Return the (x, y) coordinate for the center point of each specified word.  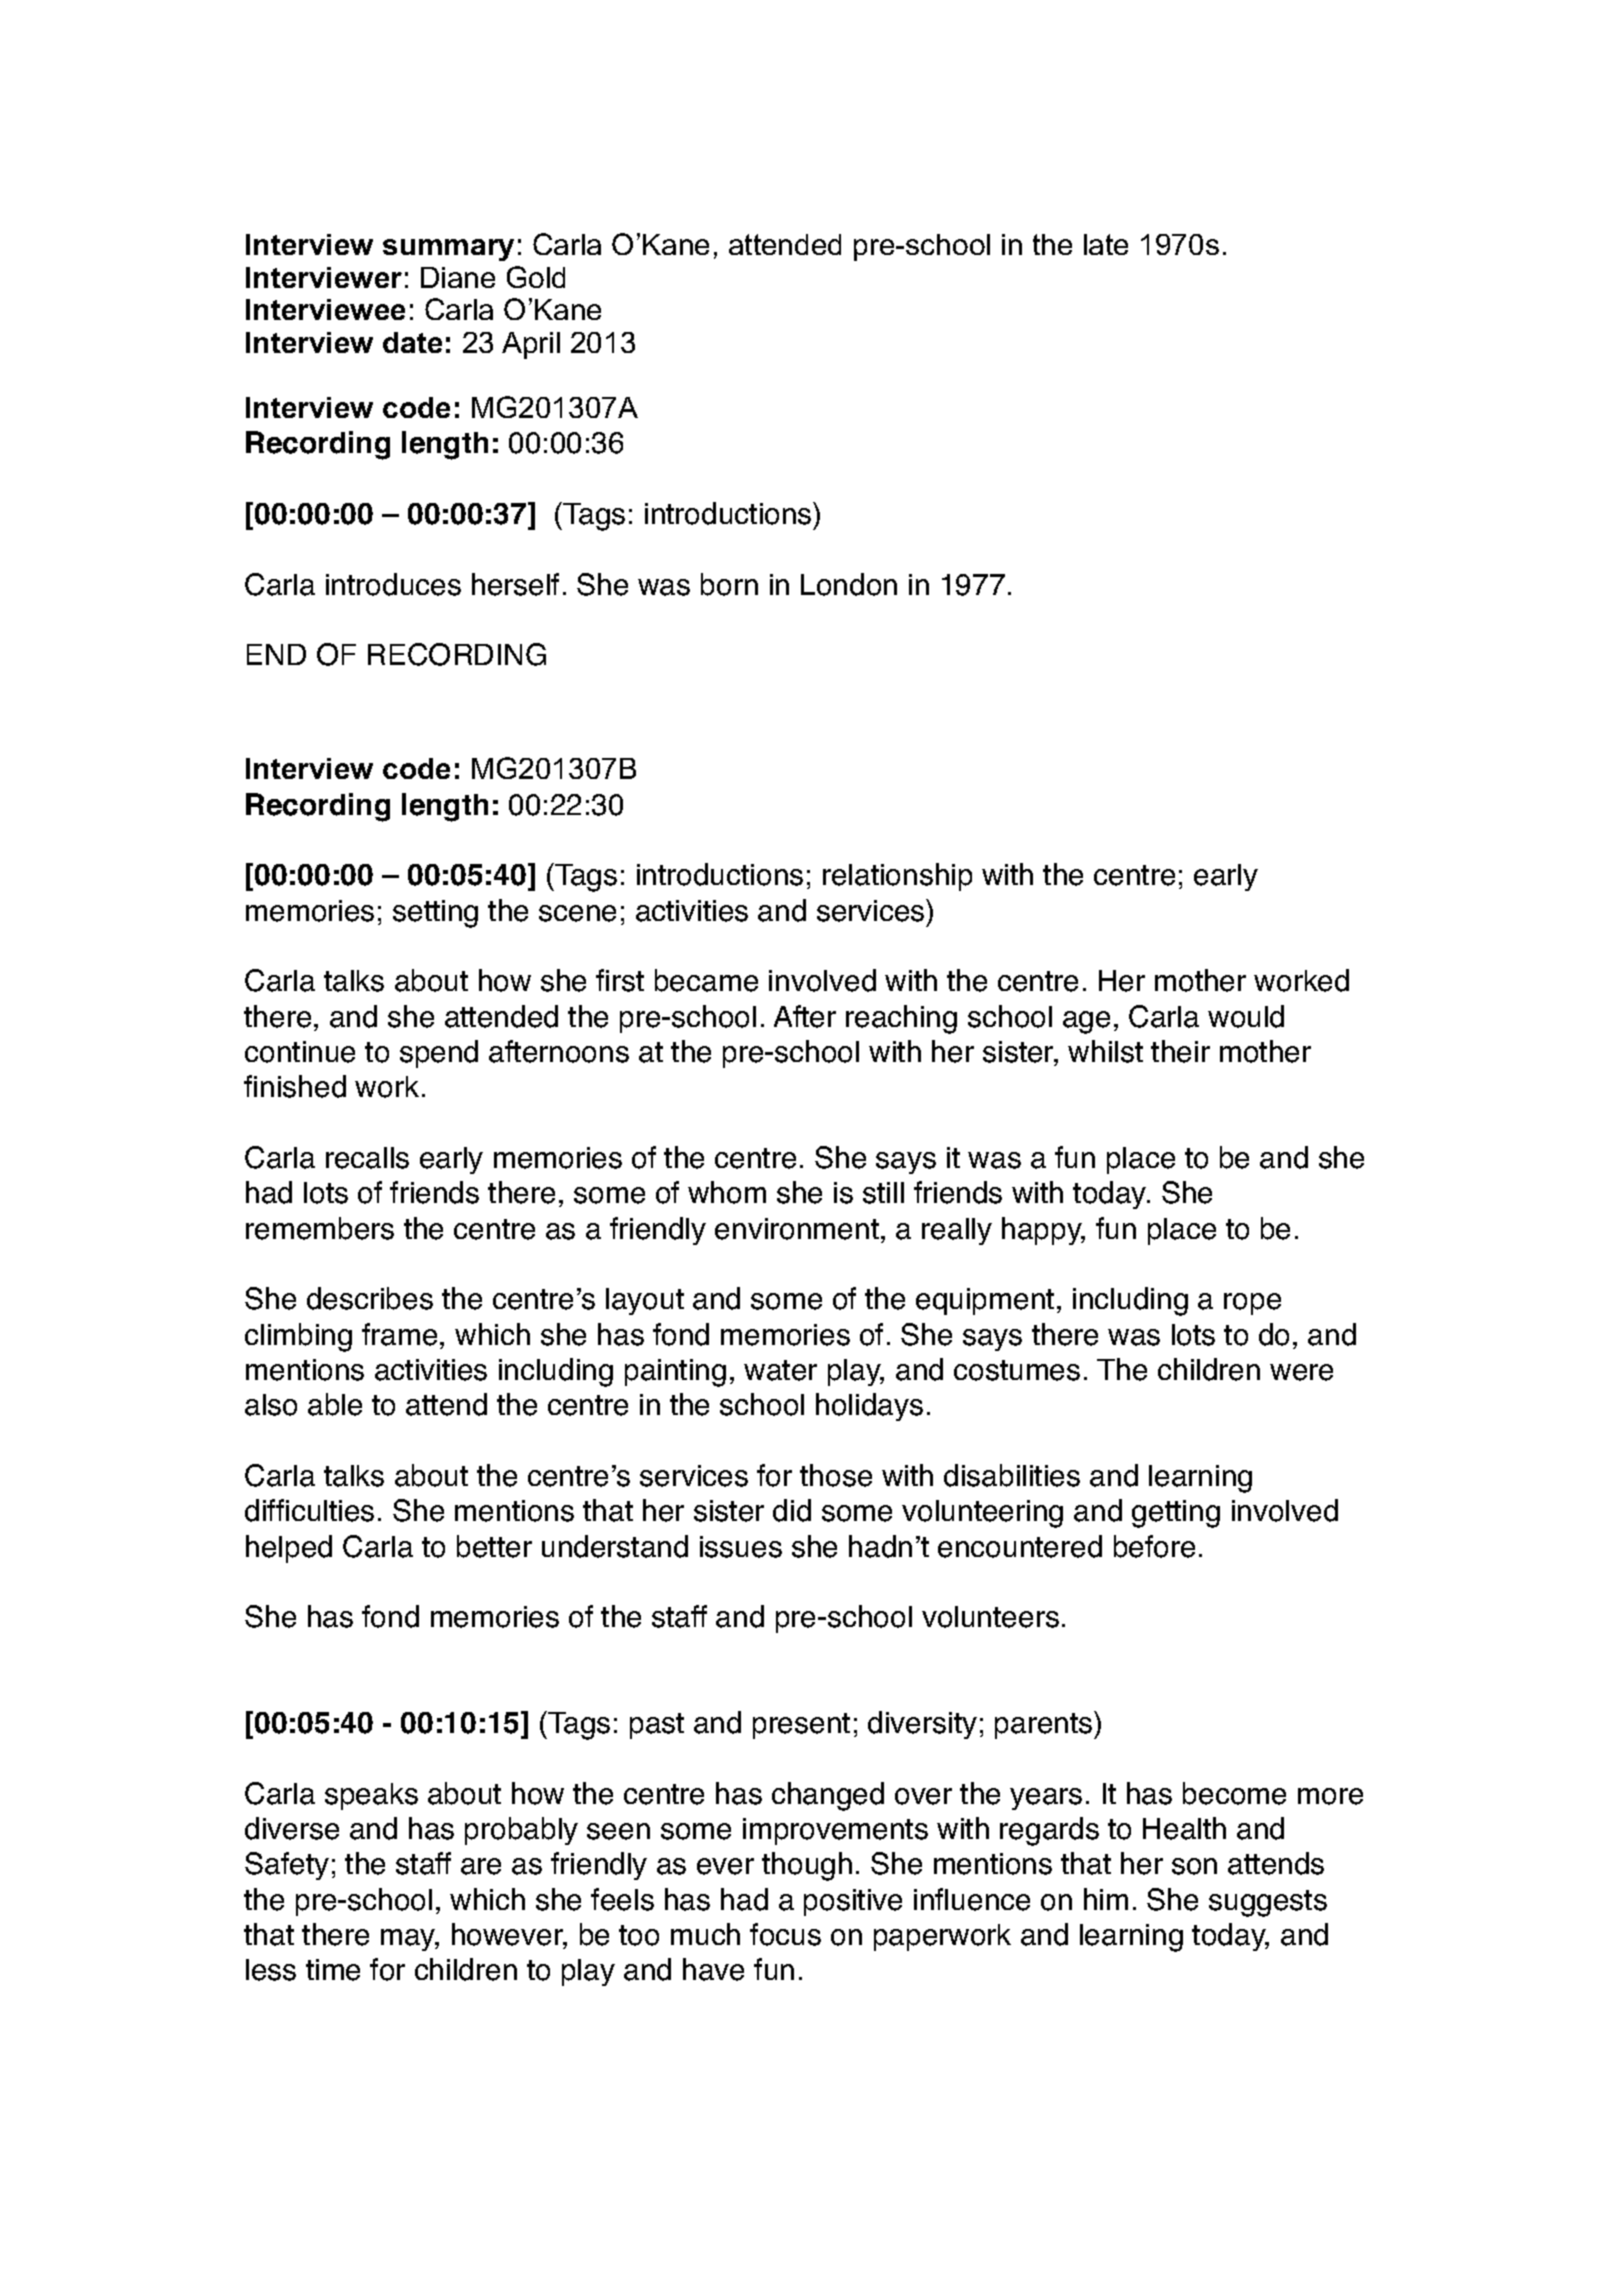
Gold (536, 277)
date (412, 342)
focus (785, 1934)
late (1106, 244)
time (333, 1970)
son (1194, 1866)
